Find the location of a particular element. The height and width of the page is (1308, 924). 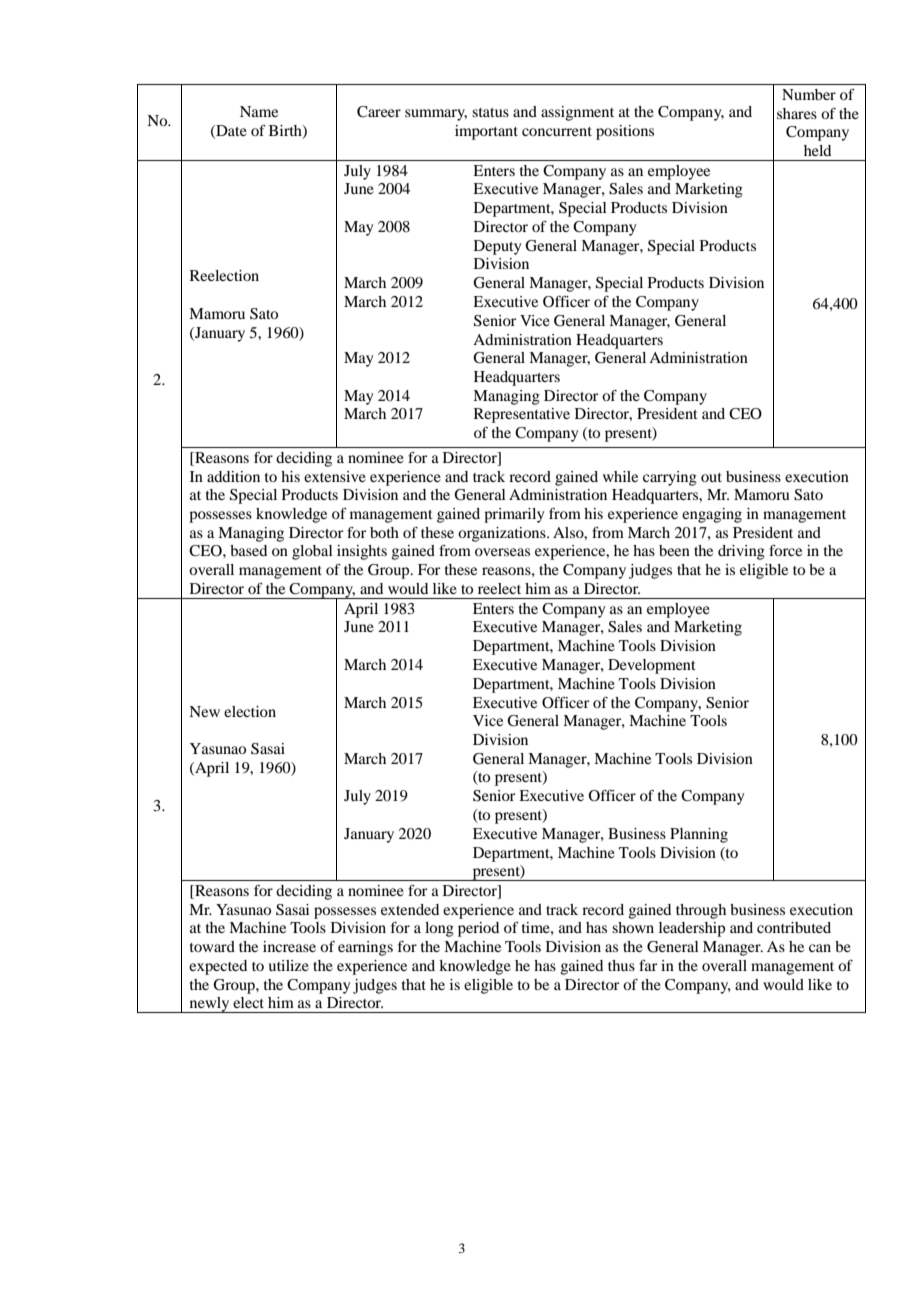

Development is located at coordinates (652, 666).
